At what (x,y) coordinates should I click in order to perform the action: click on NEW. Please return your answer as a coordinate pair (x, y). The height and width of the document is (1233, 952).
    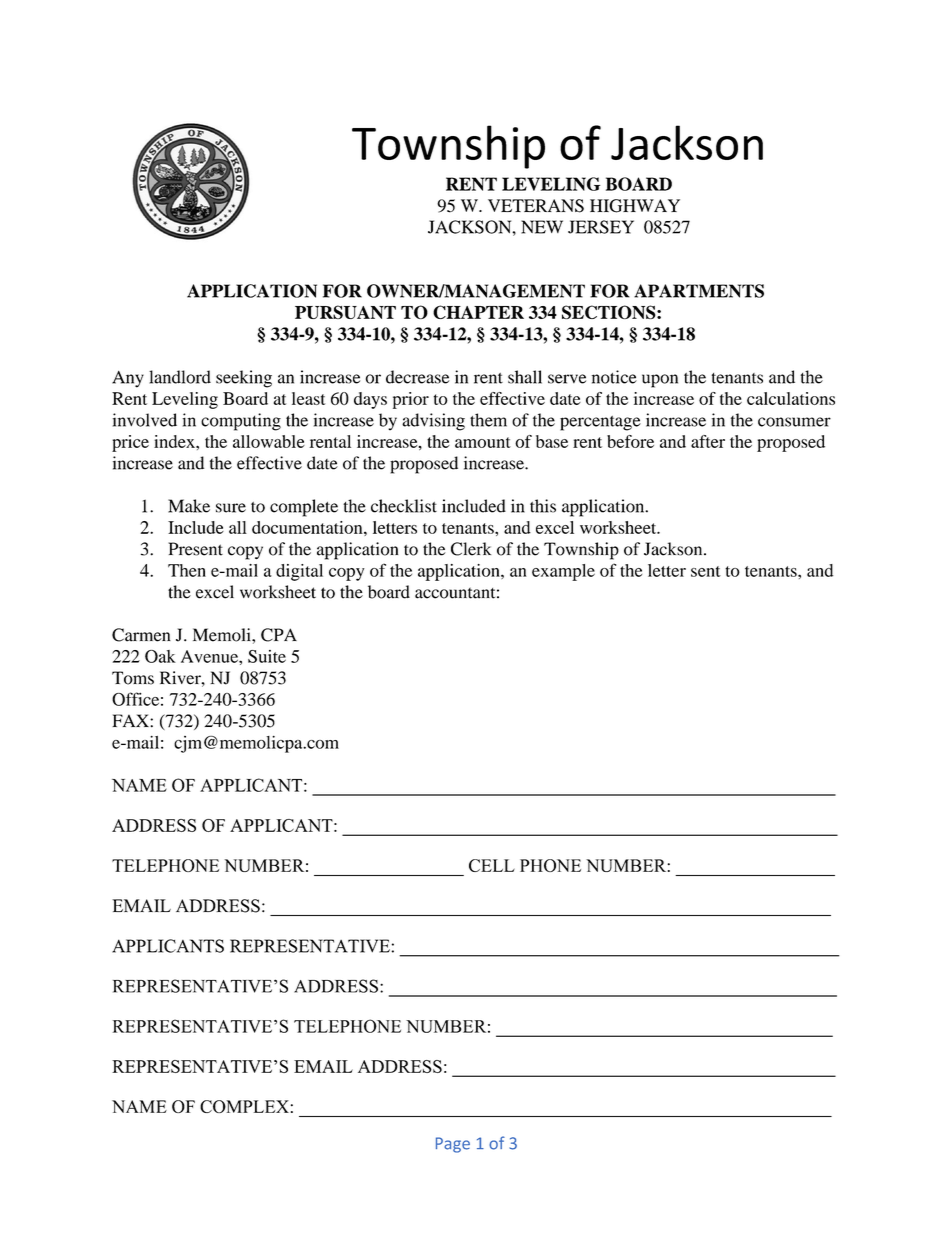
    Looking at the image, I should click on (542, 227).
